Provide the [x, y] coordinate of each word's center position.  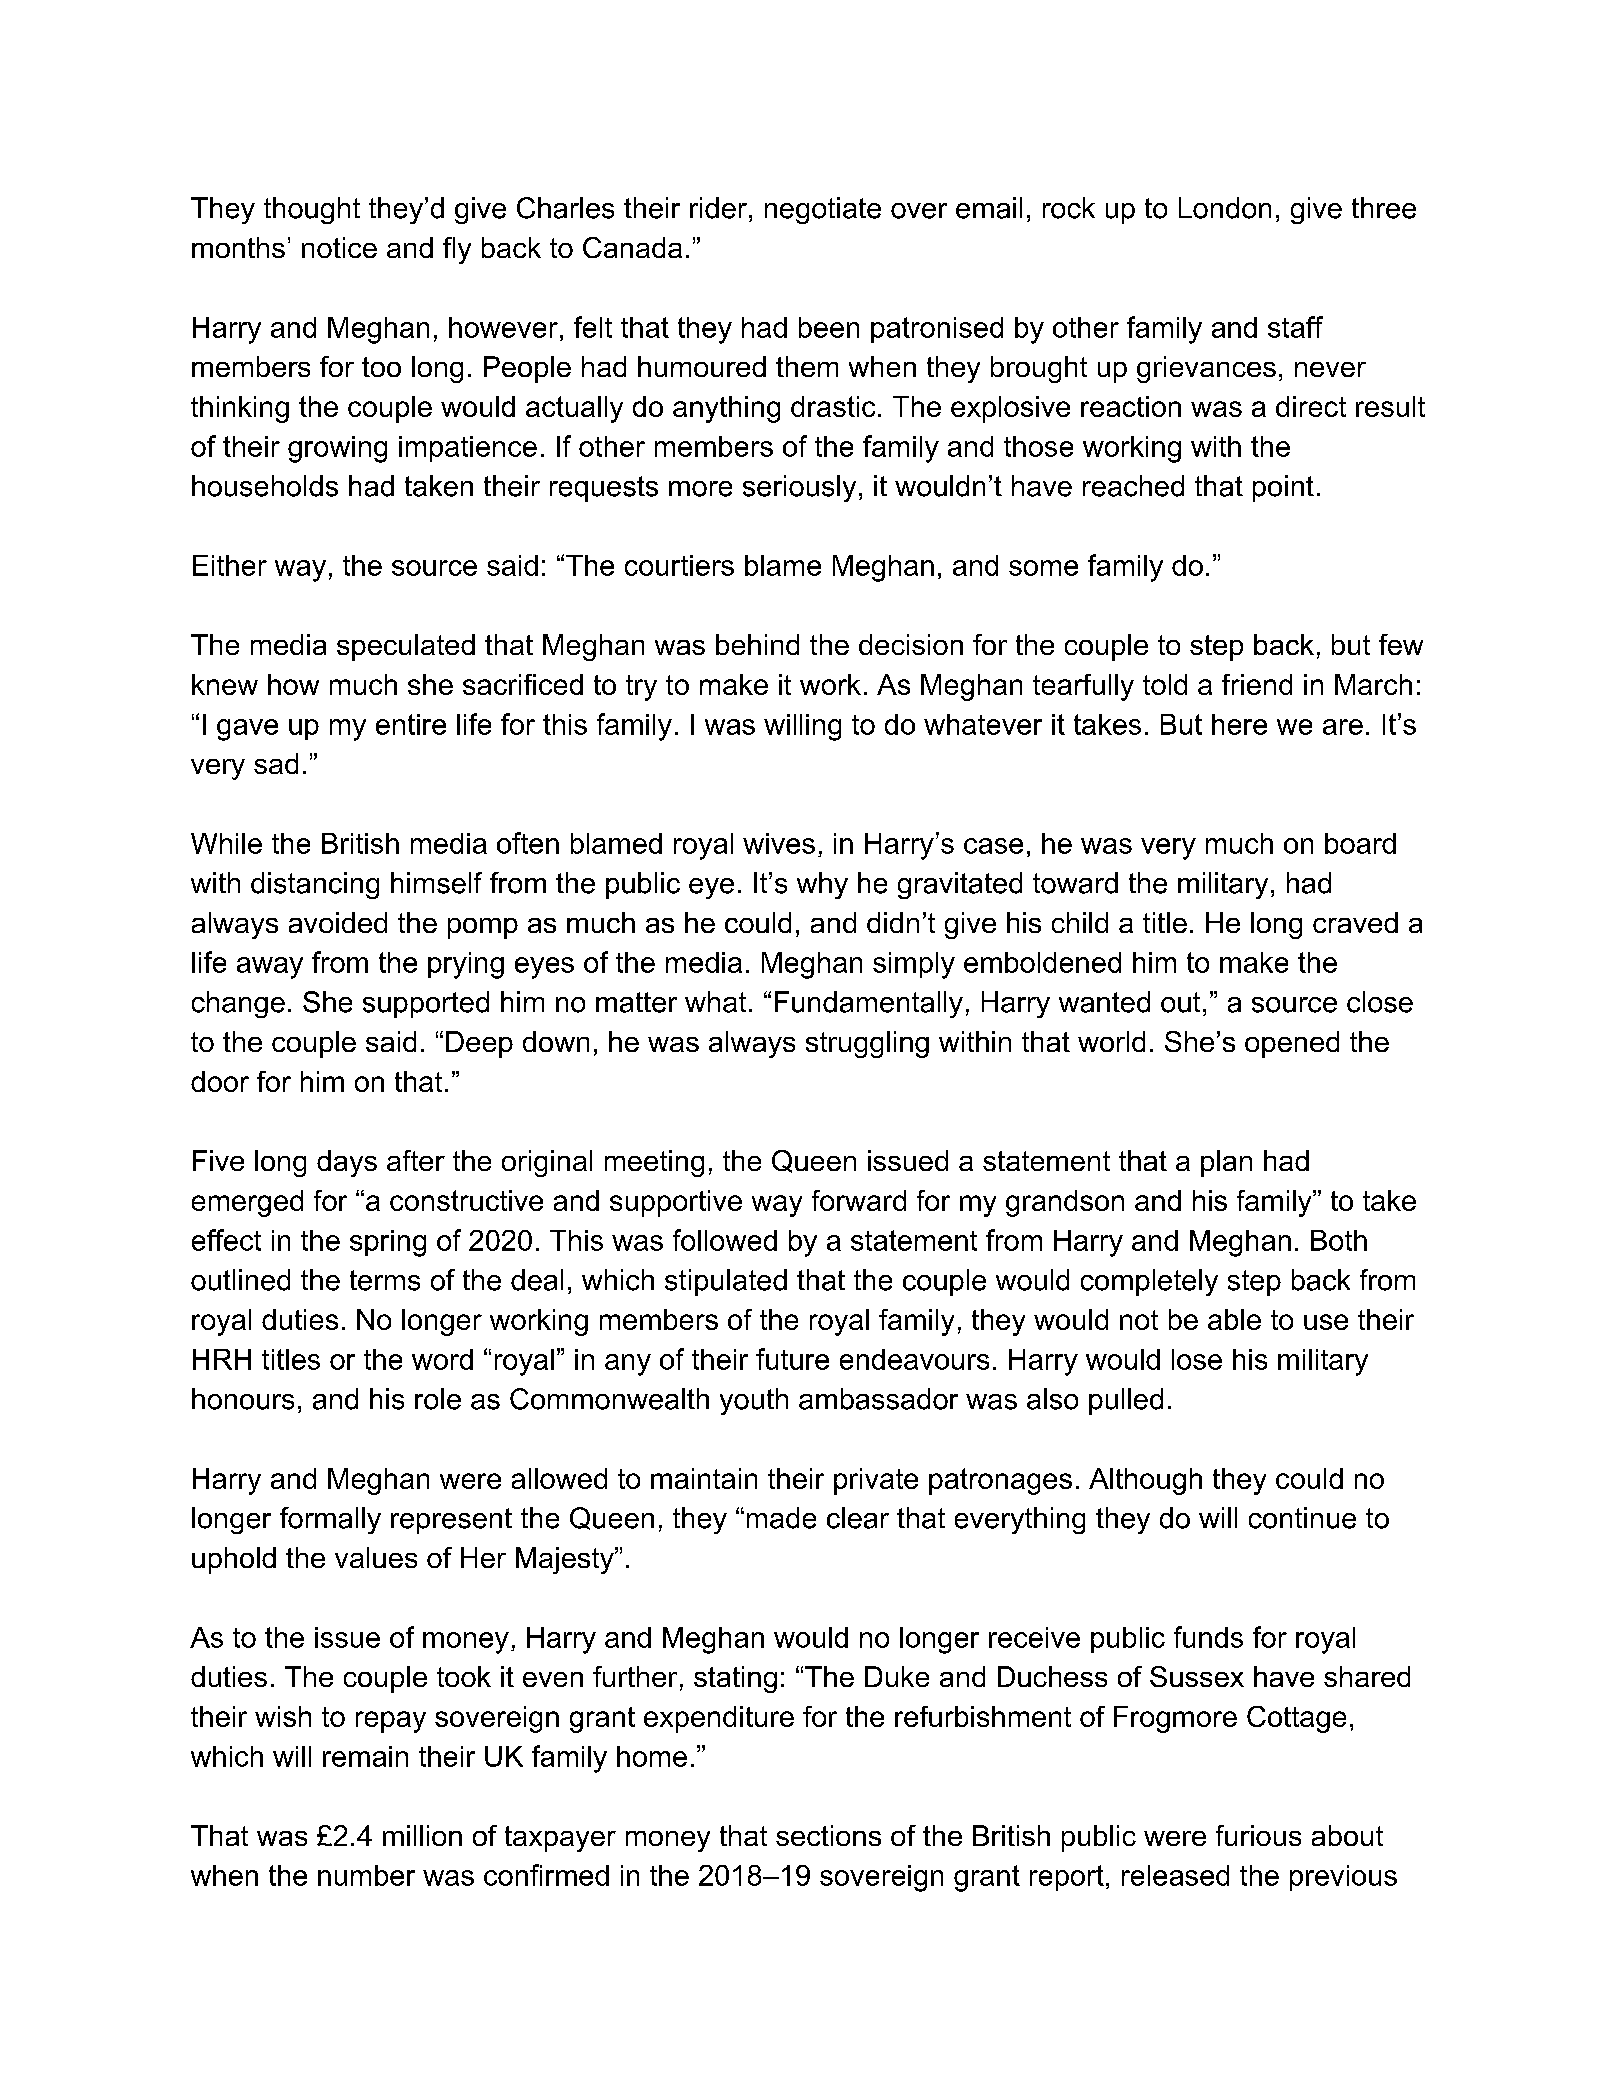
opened [1292, 1044]
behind [757, 644]
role [438, 1399]
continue [1302, 1518]
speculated [406, 647]
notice [339, 247]
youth [754, 1401]
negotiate [823, 210]
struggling [867, 1044]
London [1225, 208]
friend [1257, 684]
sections [828, 1835]
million [422, 1835]
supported [426, 1004]
